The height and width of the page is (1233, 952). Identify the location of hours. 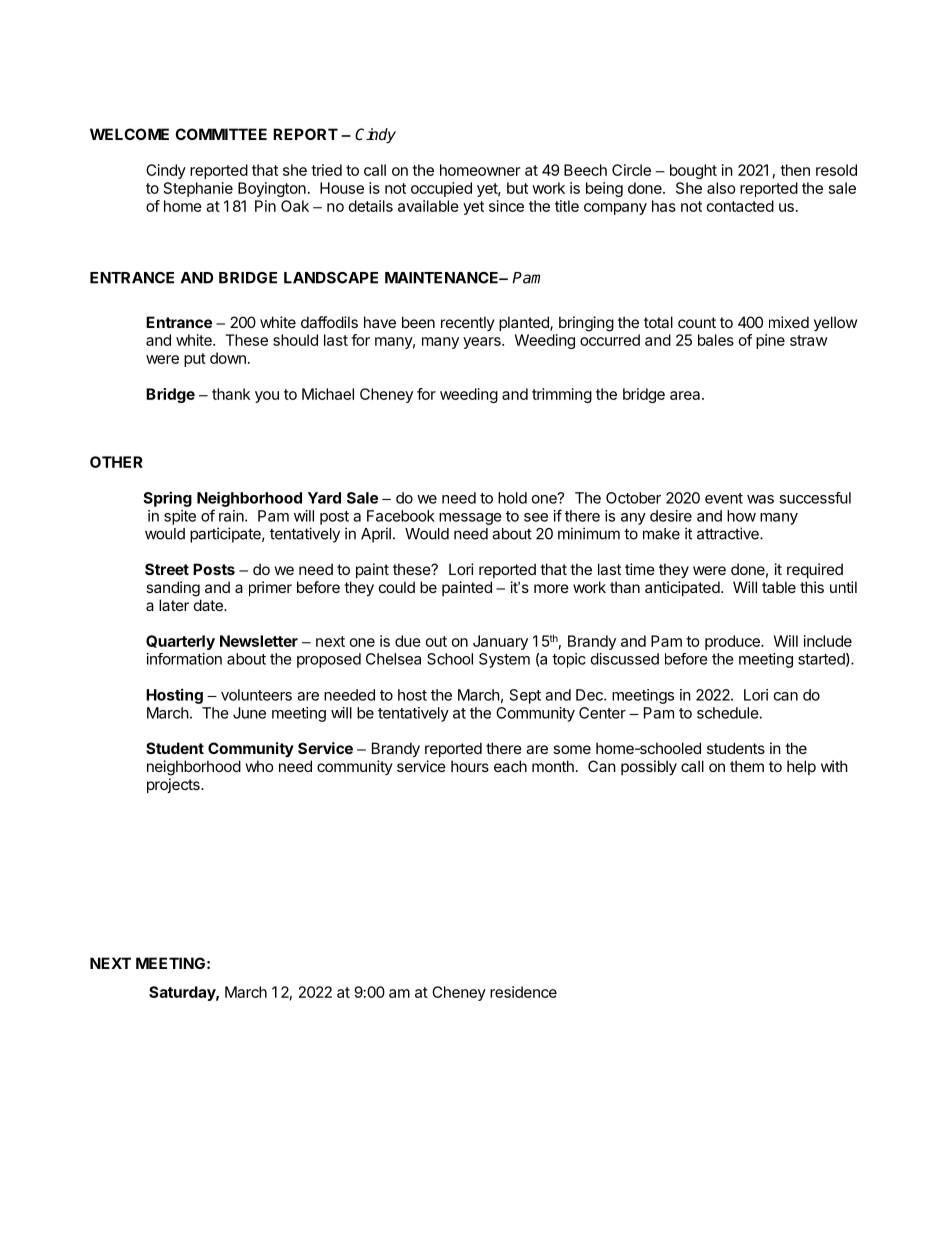
(470, 766).
